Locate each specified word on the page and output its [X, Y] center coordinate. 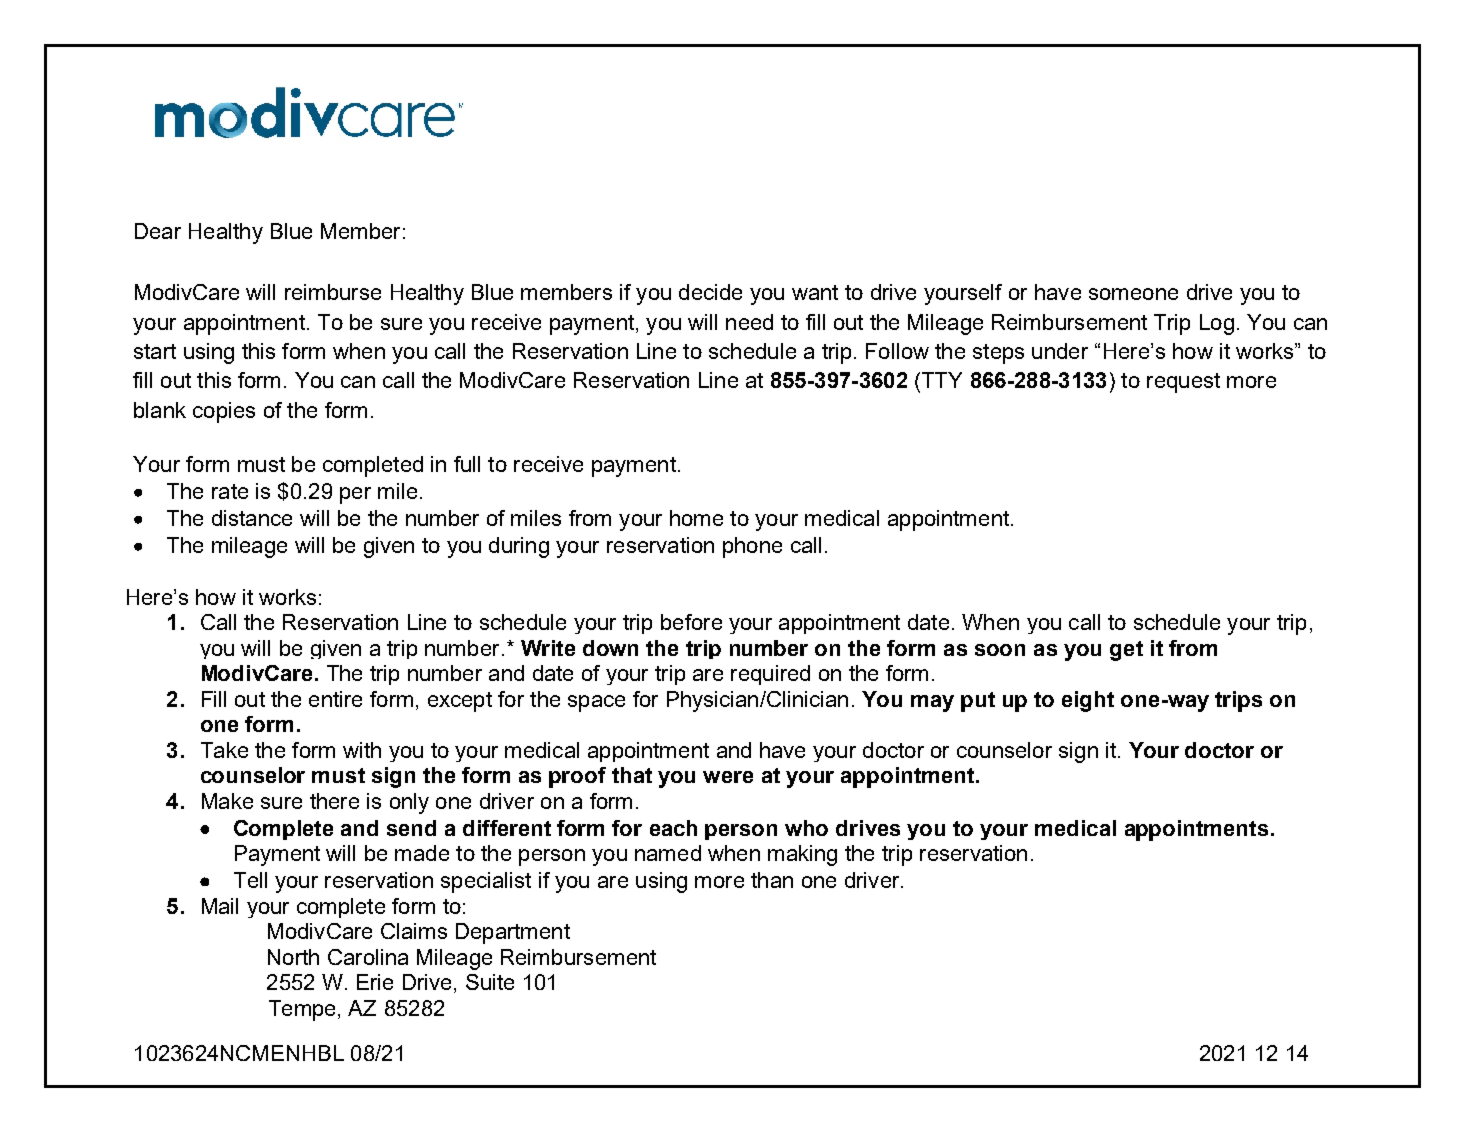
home [696, 518]
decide [710, 292]
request [1183, 383]
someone [1133, 294]
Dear [158, 231]
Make [227, 801]
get [1126, 651]
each [673, 828]
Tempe [302, 1010]
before [691, 622]
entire [335, 699]
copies [224, 412]
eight [1088, 701]
